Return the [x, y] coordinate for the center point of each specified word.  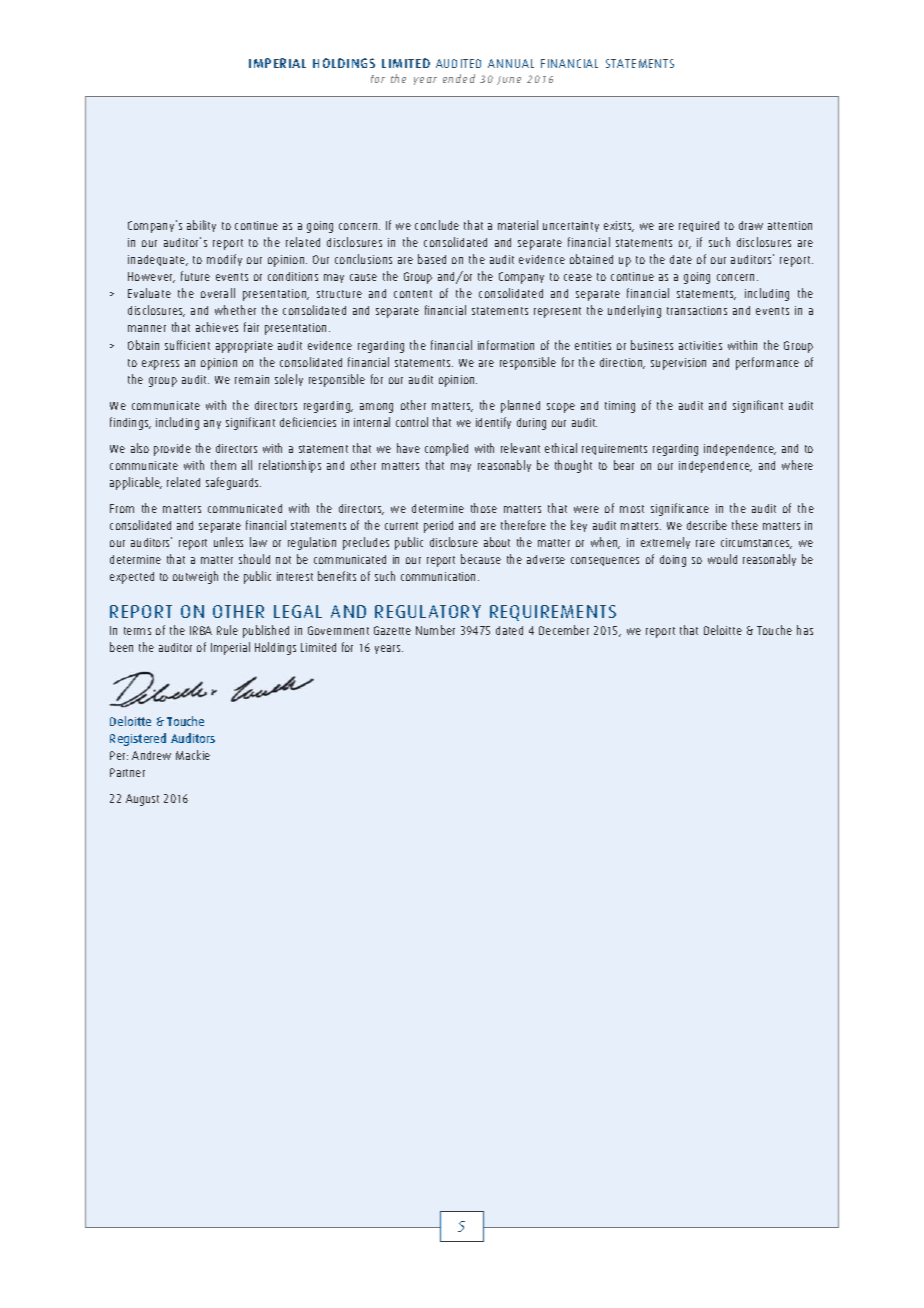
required [699, 226]
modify [224, 260]
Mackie [193, 755]
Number [435, 630]
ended [459, 78]
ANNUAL [511, 63]
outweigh [195, 577]
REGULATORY [428, 611]
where [797, 465]
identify [493, 423]
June [509, 80]
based [432, 259]
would [722, 559]
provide [172, 450]
